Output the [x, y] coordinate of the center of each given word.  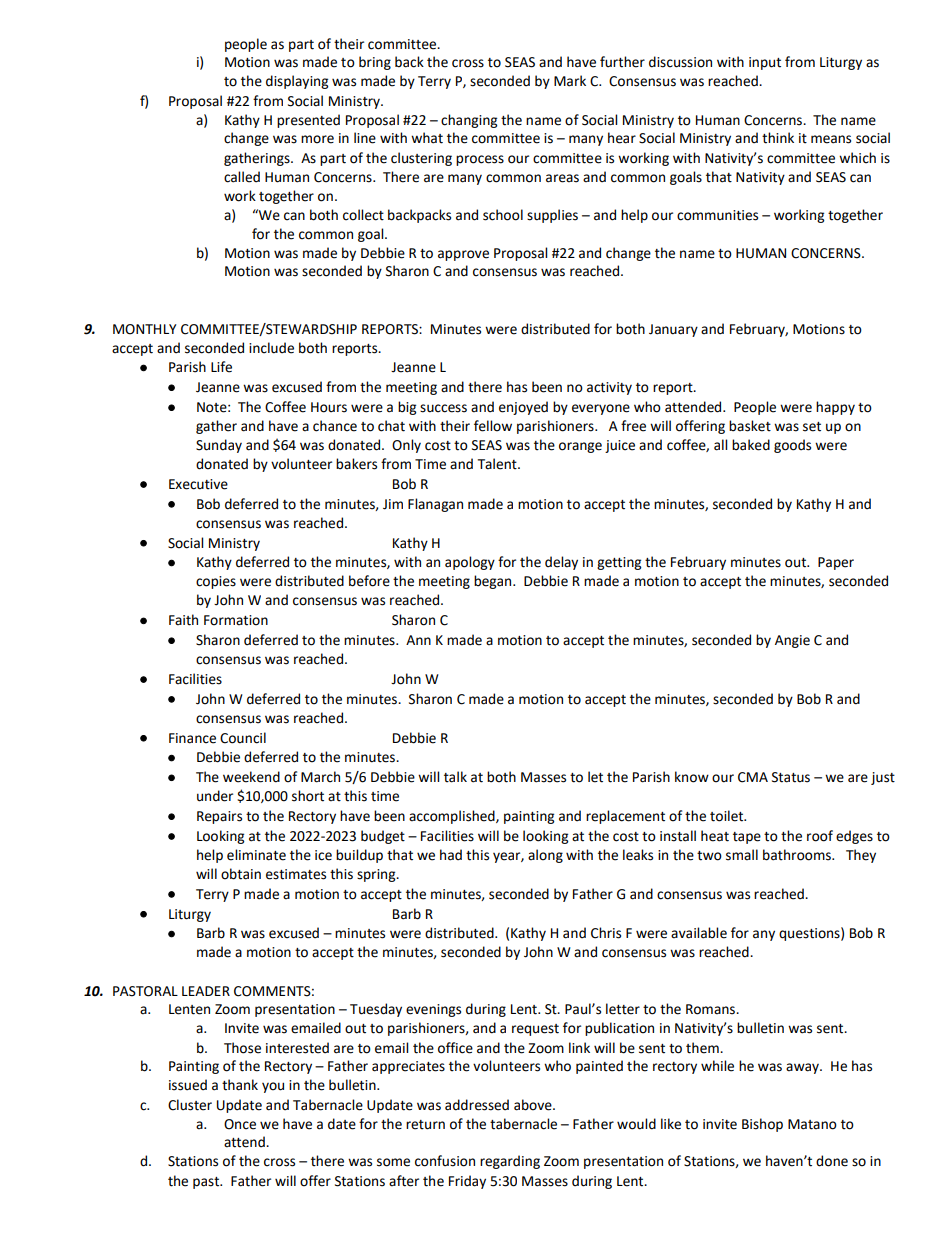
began [494, 582]
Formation [236, 620]
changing [469, 121]
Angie [792, 641]
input [765, 63]
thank [240, 1085]
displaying [297, 82]
